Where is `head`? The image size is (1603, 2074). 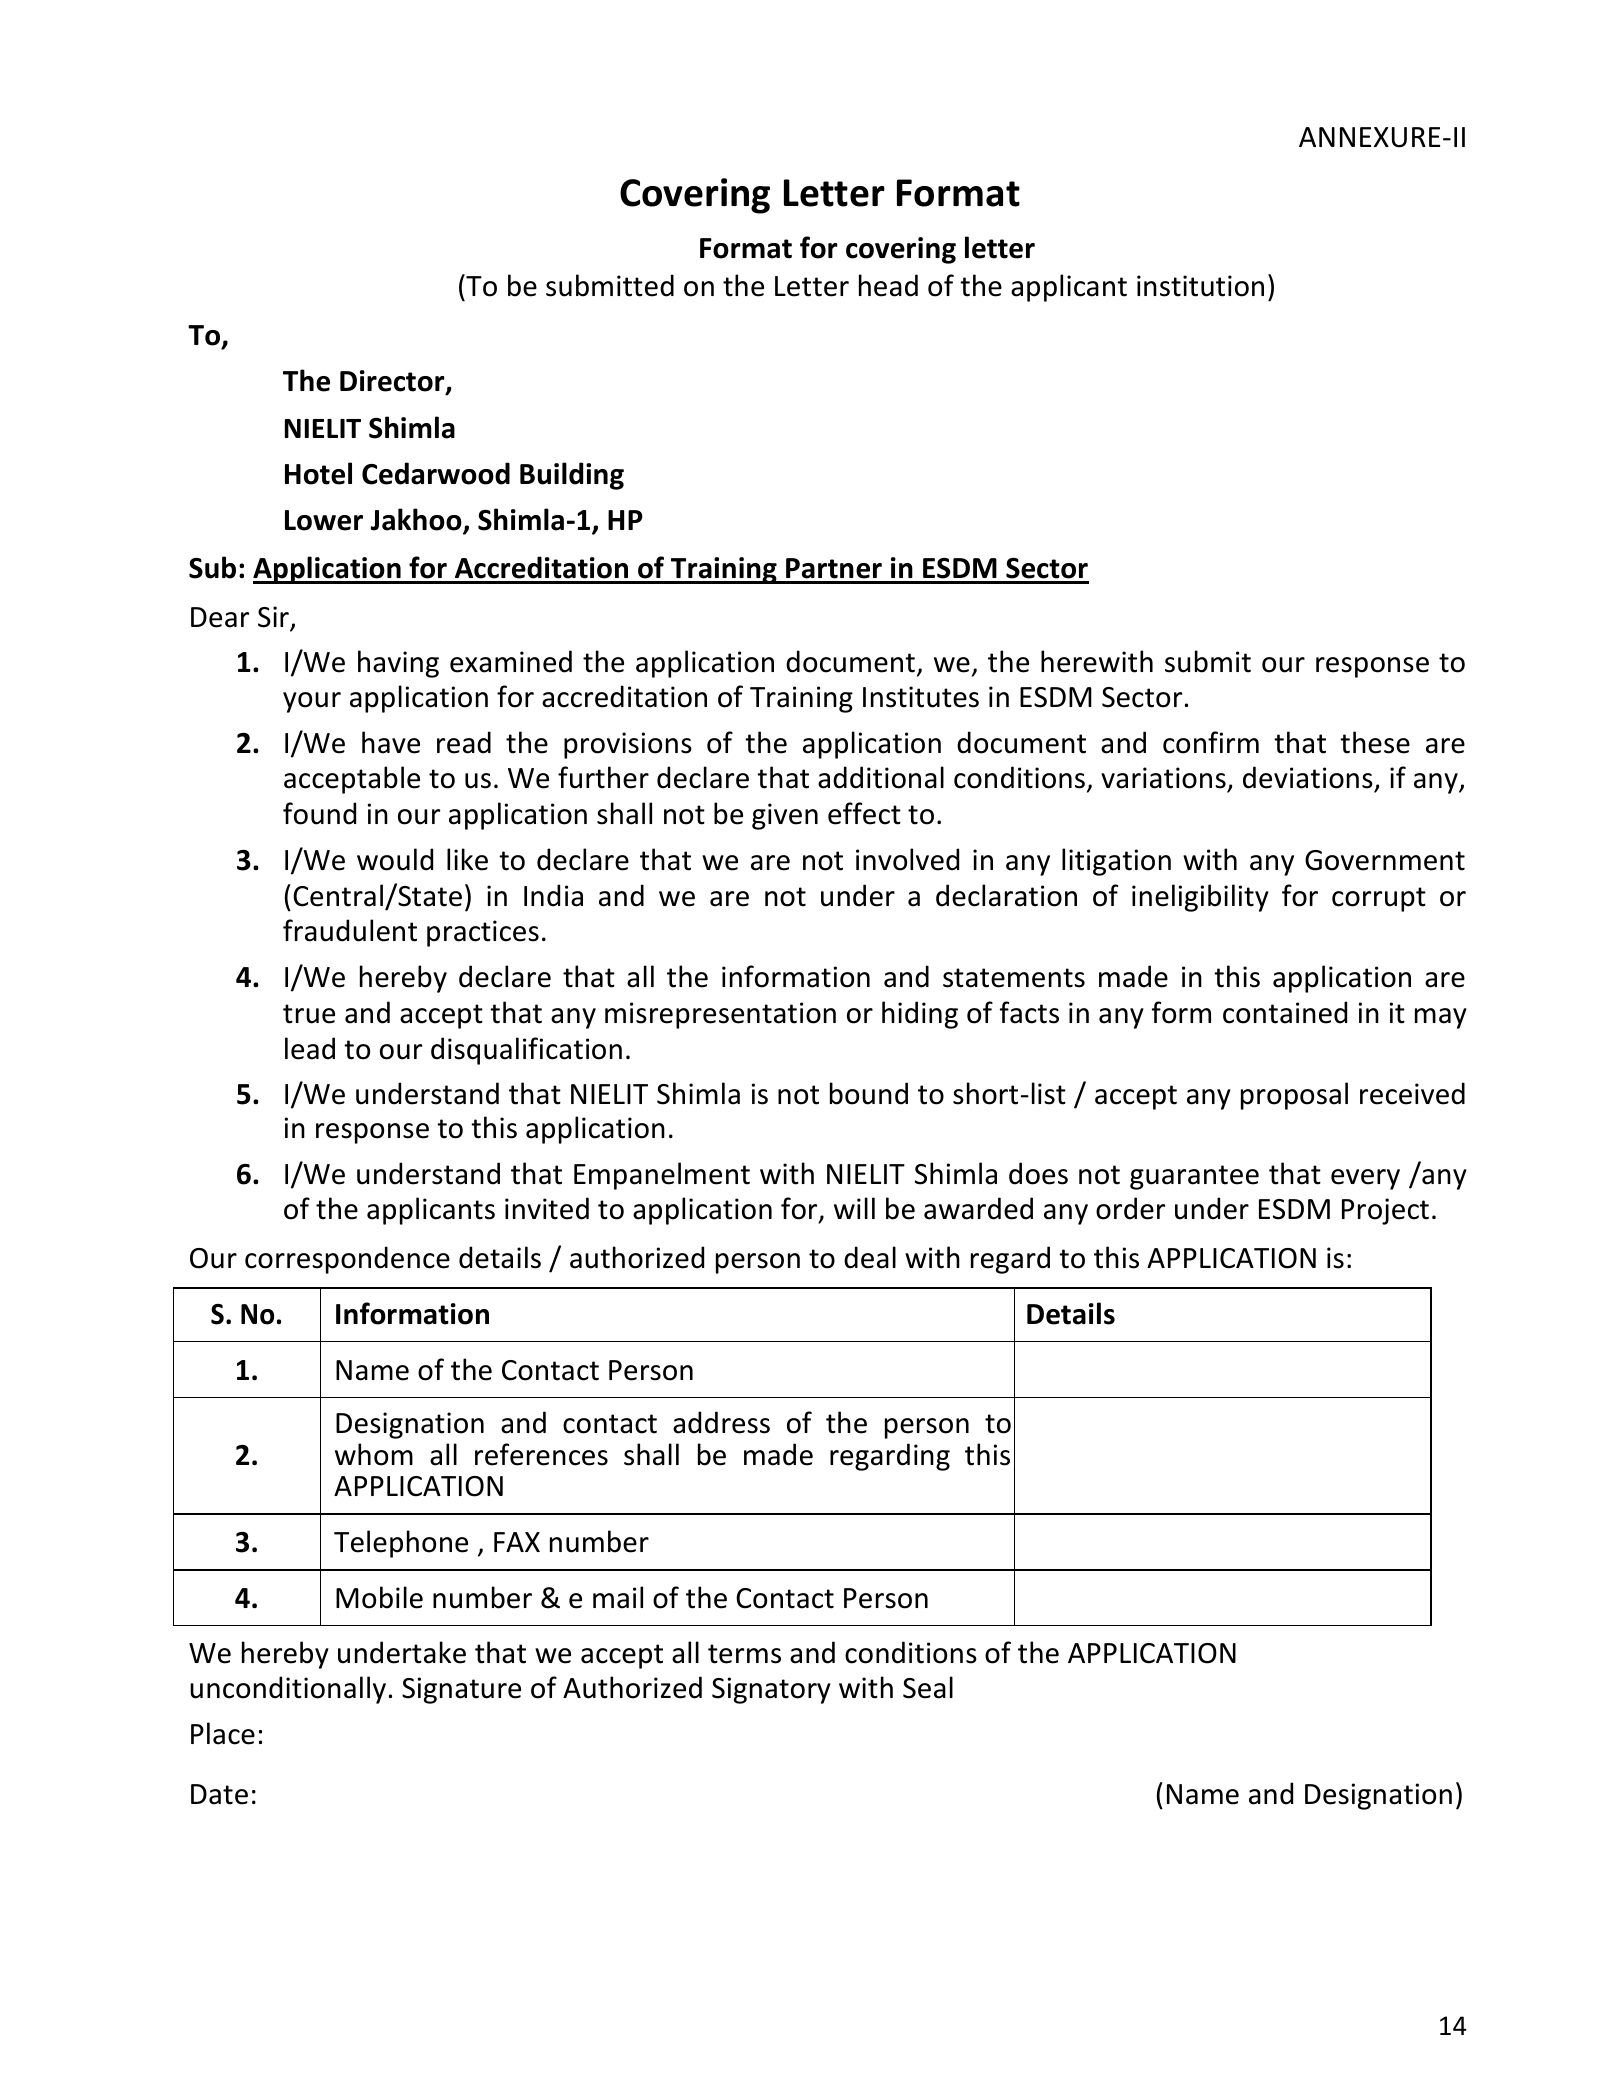
head is located at coordinates (888, 285).
